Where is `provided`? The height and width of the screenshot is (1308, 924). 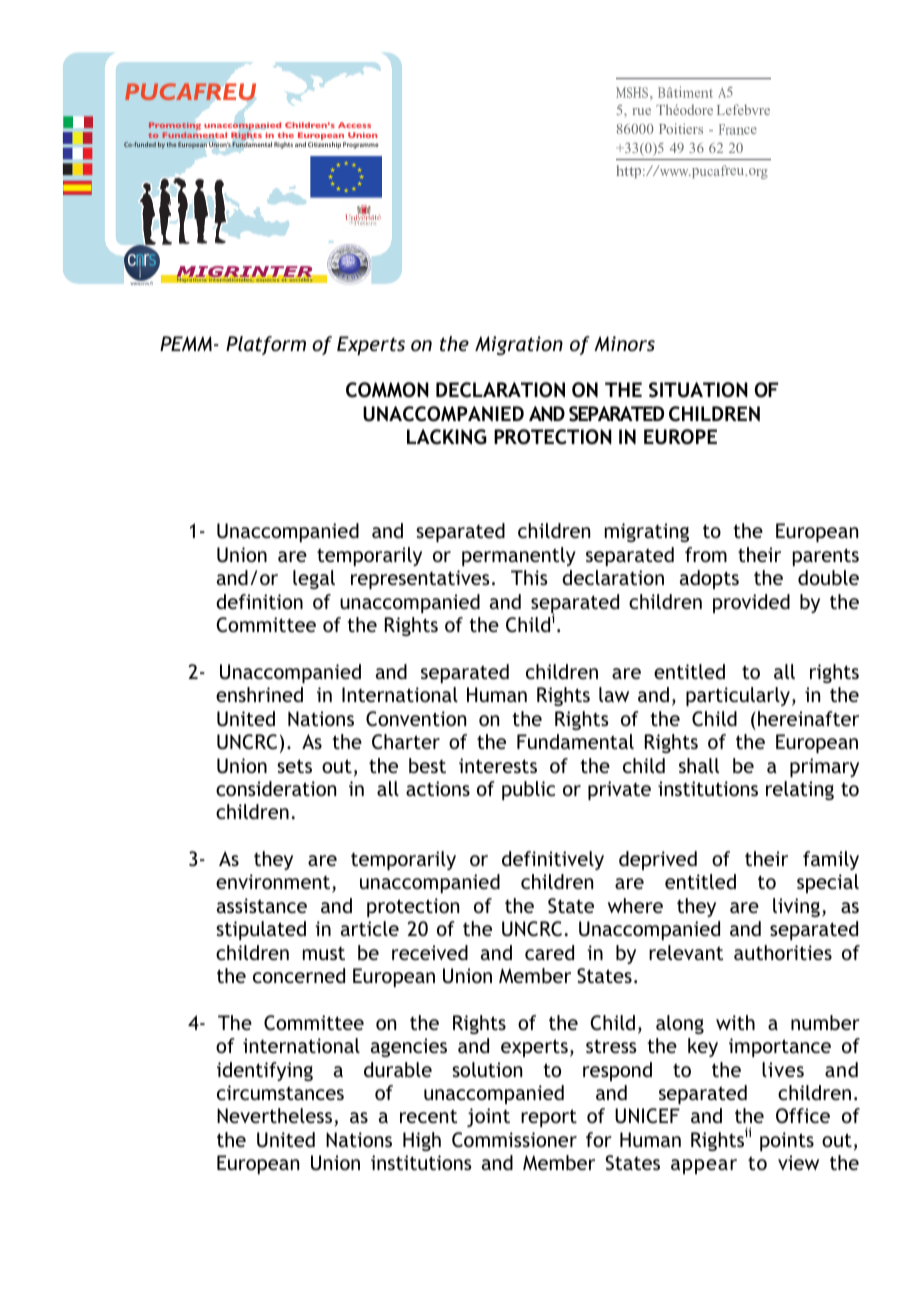
provided is located at coordinates (751, 603).
